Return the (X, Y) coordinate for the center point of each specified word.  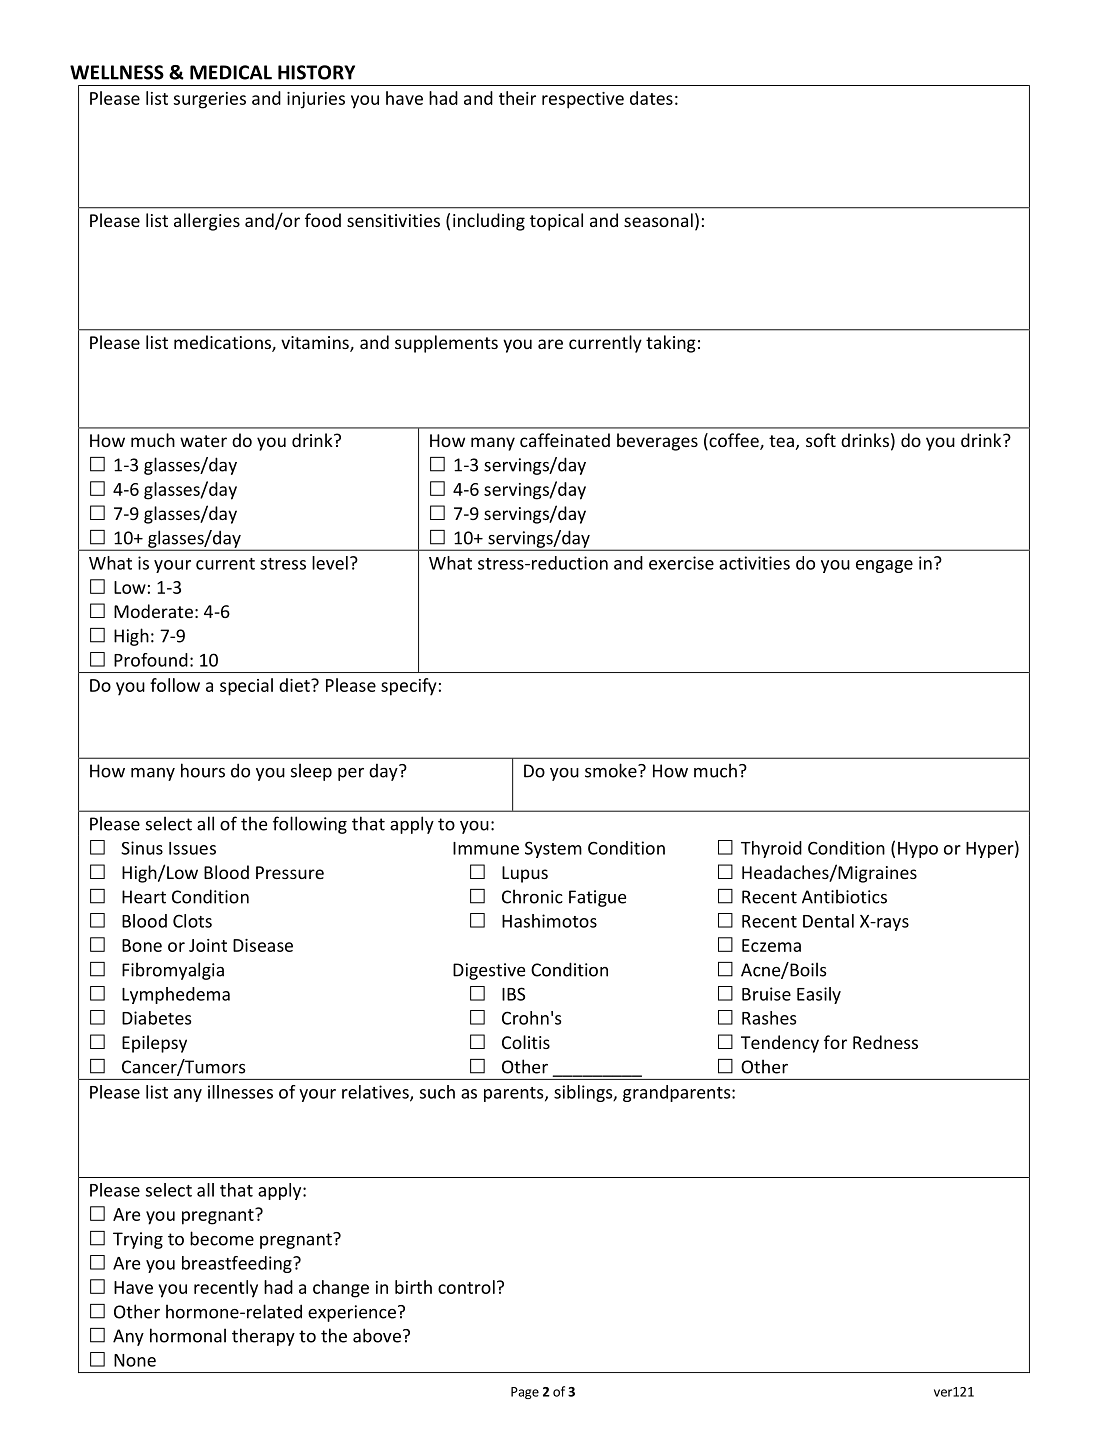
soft (821, 440)
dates (651, 98)
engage (884, 566)
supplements (446, 344)
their (517, 98)
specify (409, 687)
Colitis (526, 1042)
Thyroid (771, 849)
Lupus (525, 874)
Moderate (153, 611)
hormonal (188, 1335)
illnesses (240, 1092)
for (835, 1042)
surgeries (210, 100)
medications (223, 343)
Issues (192, 848)
